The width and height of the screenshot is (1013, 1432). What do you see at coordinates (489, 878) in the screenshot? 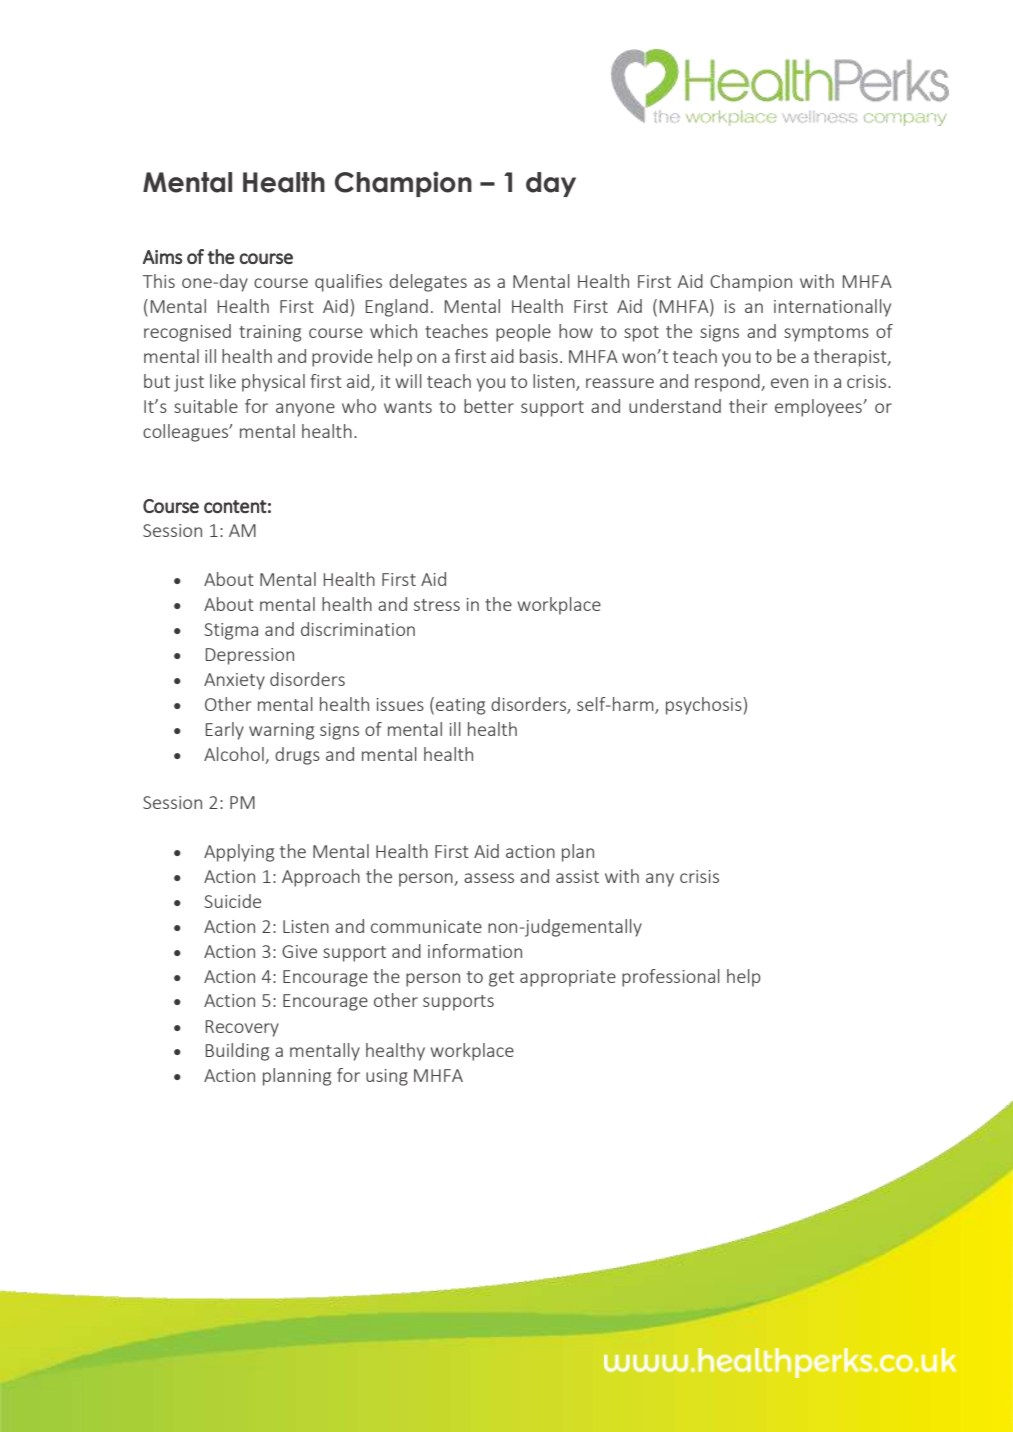
I see `assess` at bounding box center [489, 878].
